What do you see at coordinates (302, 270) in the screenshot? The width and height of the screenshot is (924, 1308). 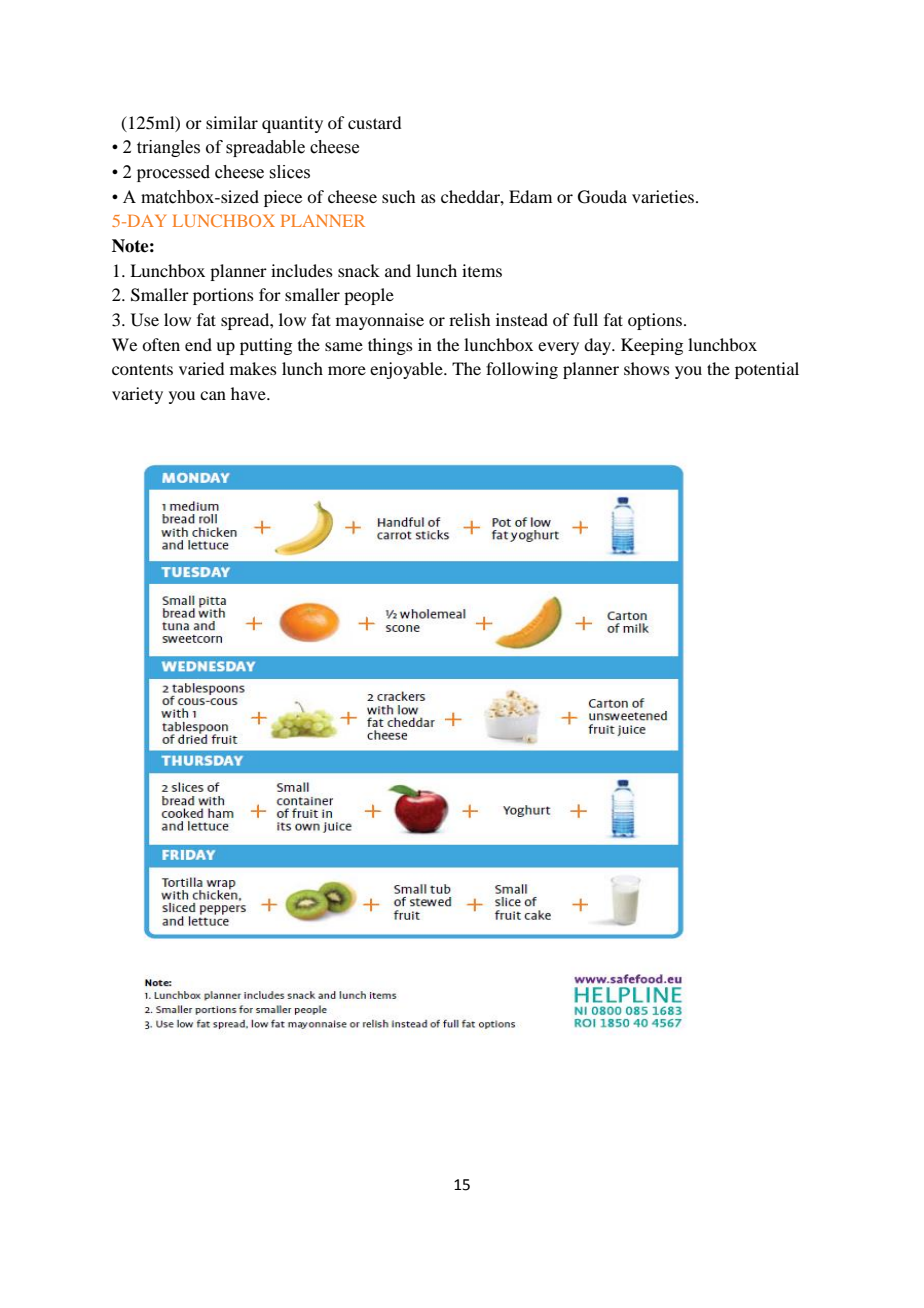 I see `includes` at bounding box center [302, 270].
